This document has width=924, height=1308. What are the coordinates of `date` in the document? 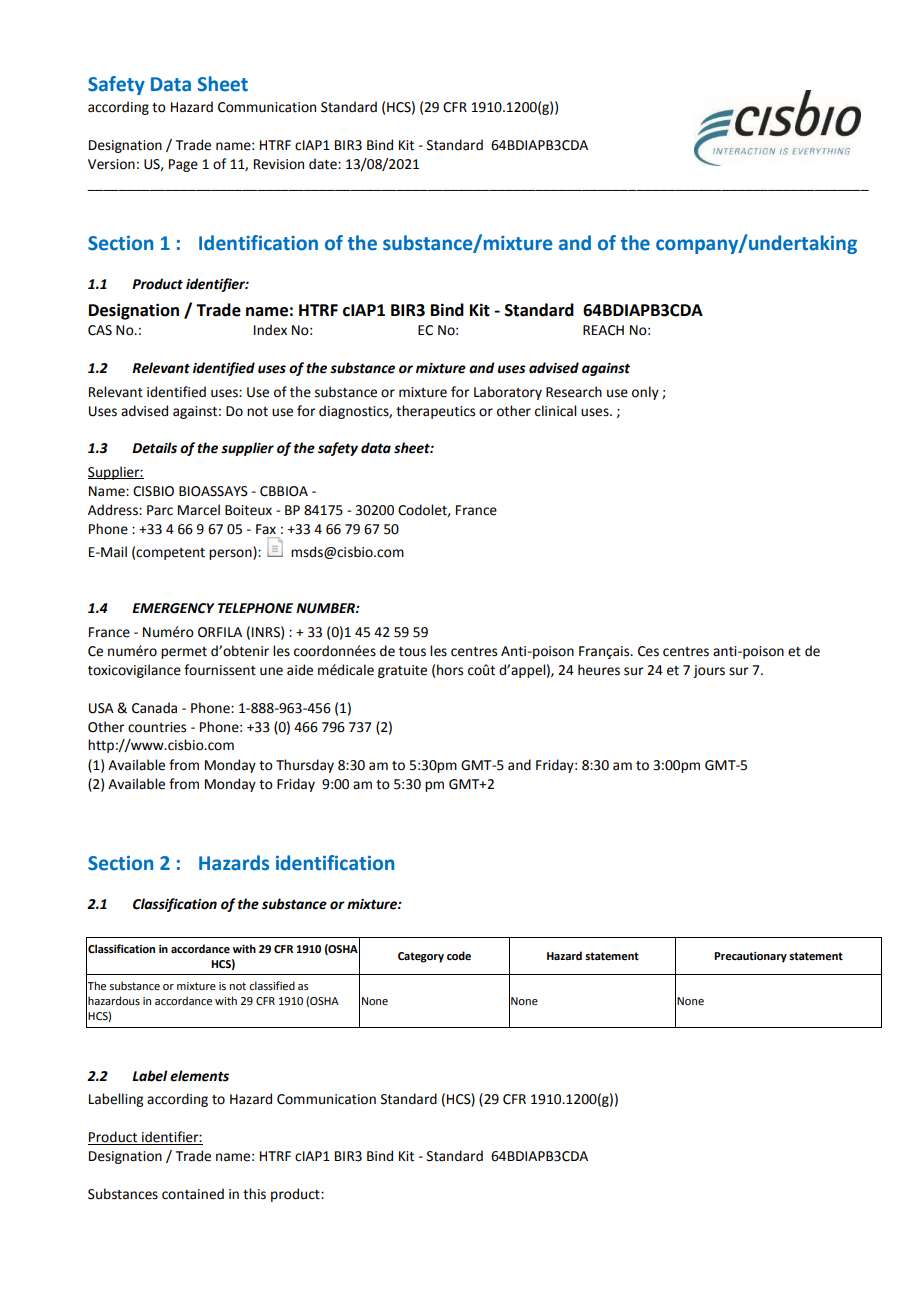 It's located at (324, 164).
